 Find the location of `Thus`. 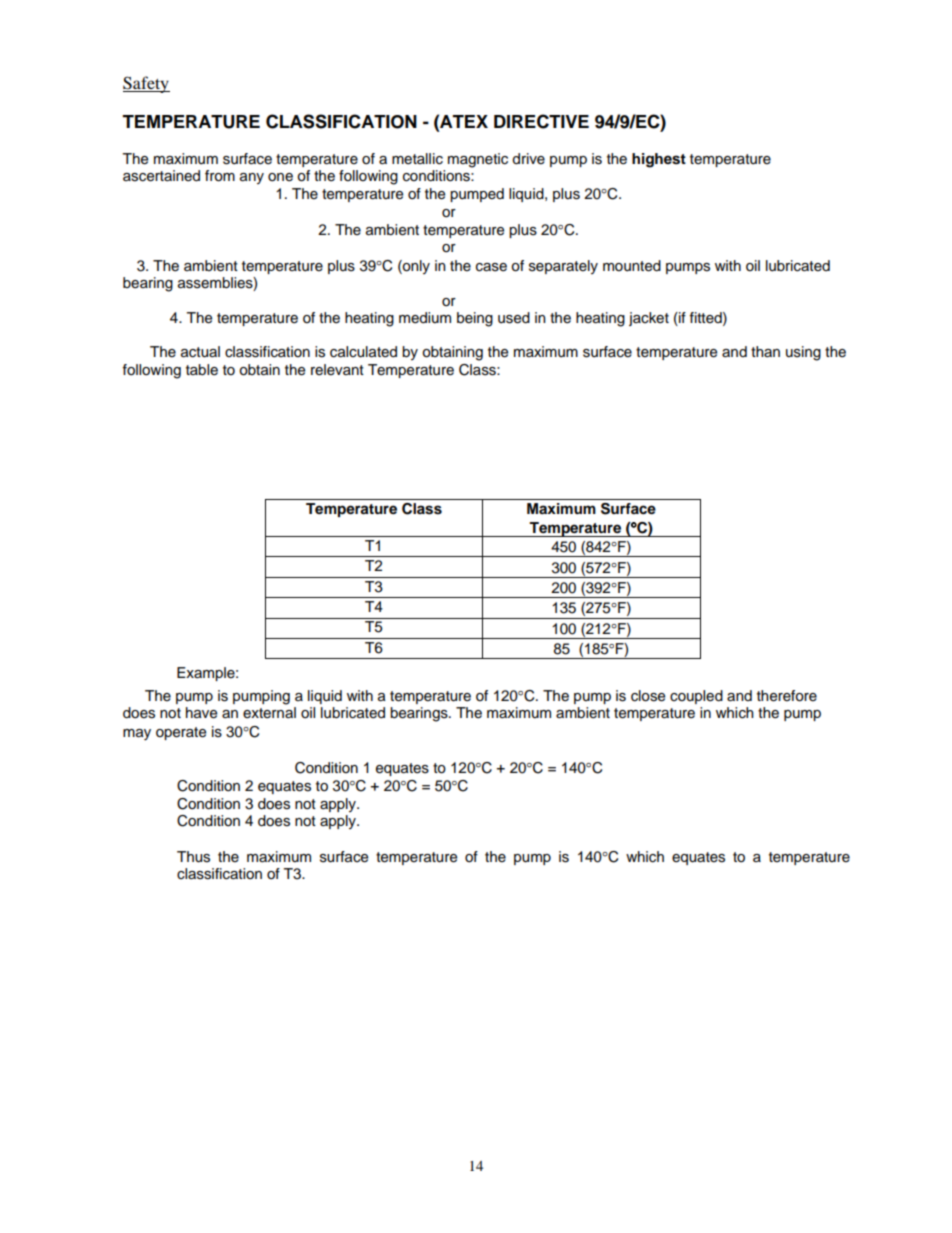

Thus is located at coordinates (193, 857).
